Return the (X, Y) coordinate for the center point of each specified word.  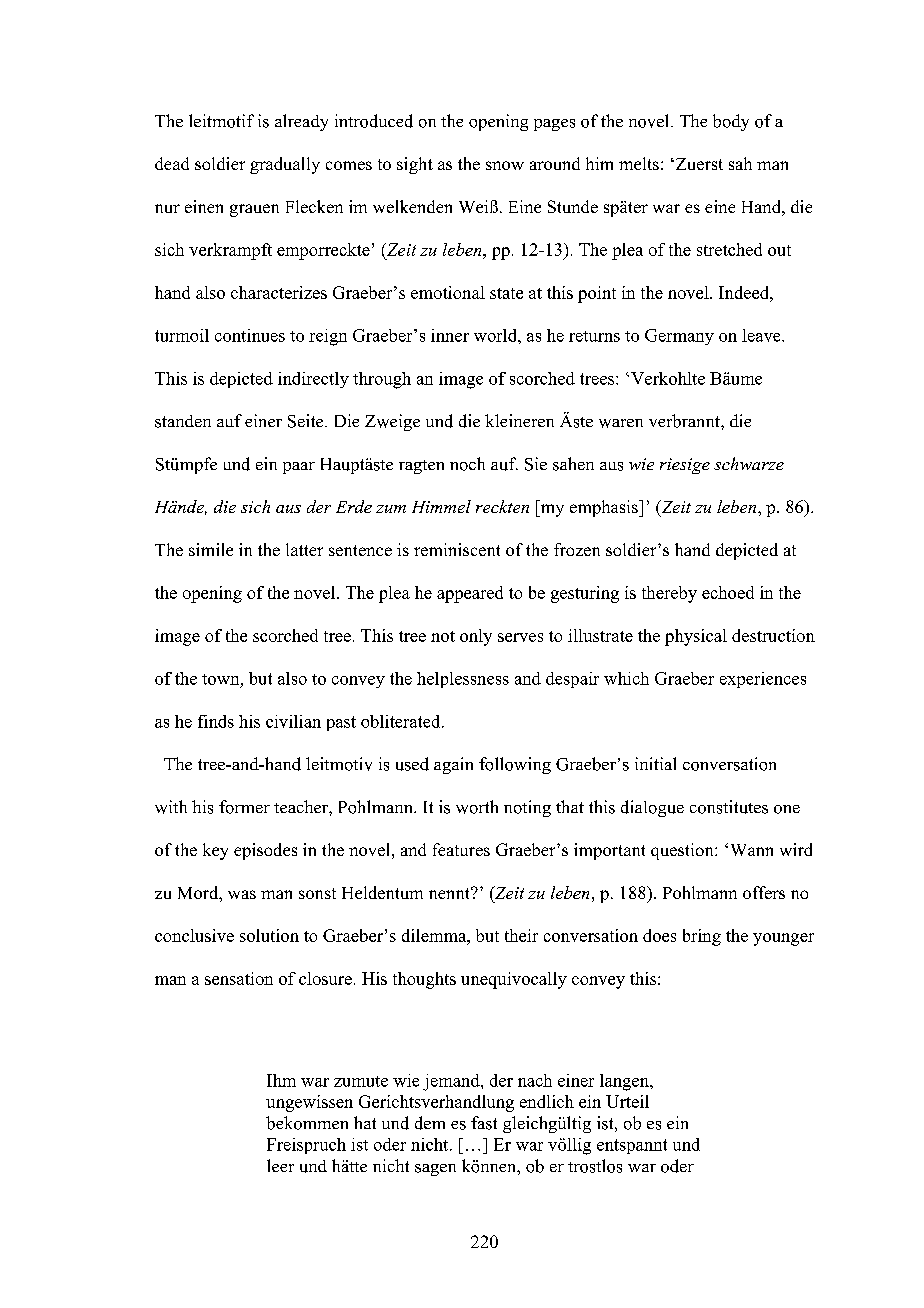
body (731, 122)
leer (280, 1165)
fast (484, 1123)
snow (505, 165)
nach (535, 1080)
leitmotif (221, 121)
